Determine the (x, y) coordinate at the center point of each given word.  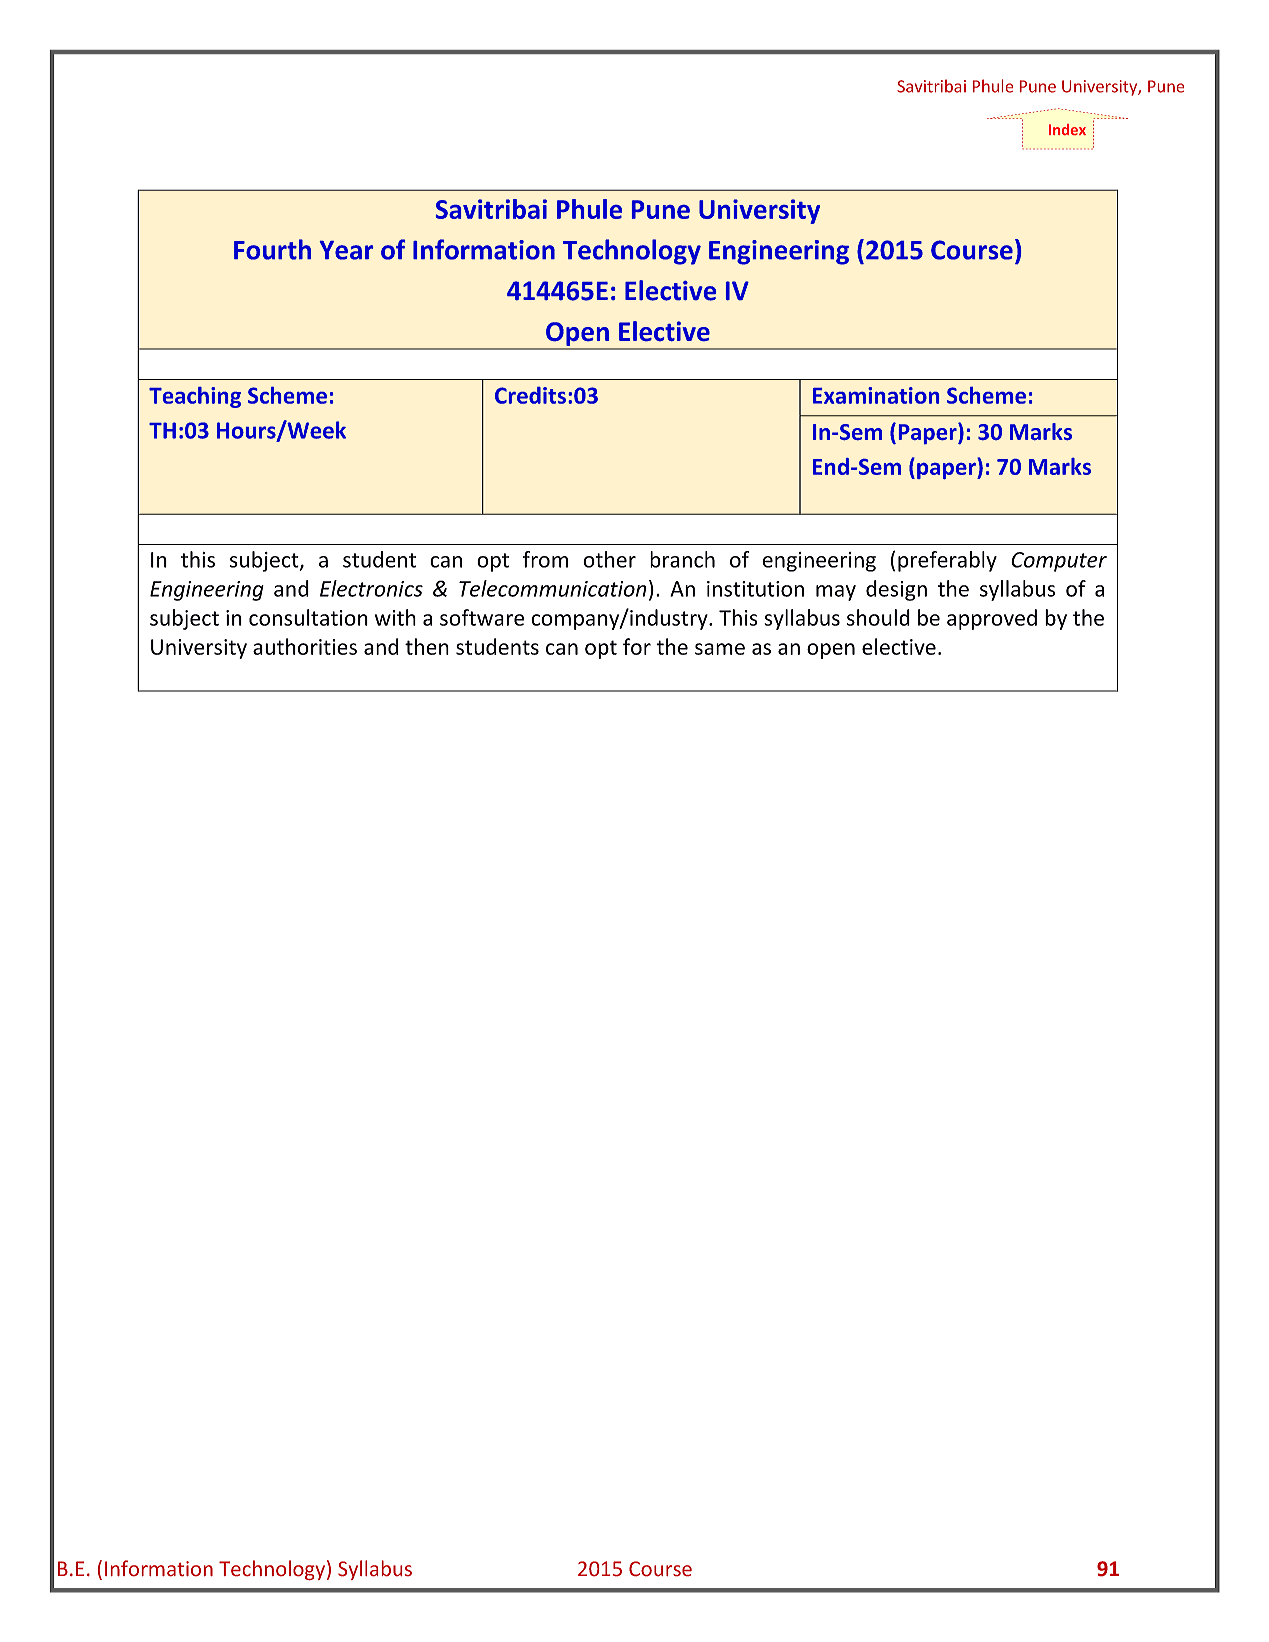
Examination (876, 395)
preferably (947, 561)
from (545, 559)
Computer (1059, 562)
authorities (305, 646)
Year (346, 250)
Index (1067, 129)
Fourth (272, 249)
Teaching (195, 397)
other (609, 559)
